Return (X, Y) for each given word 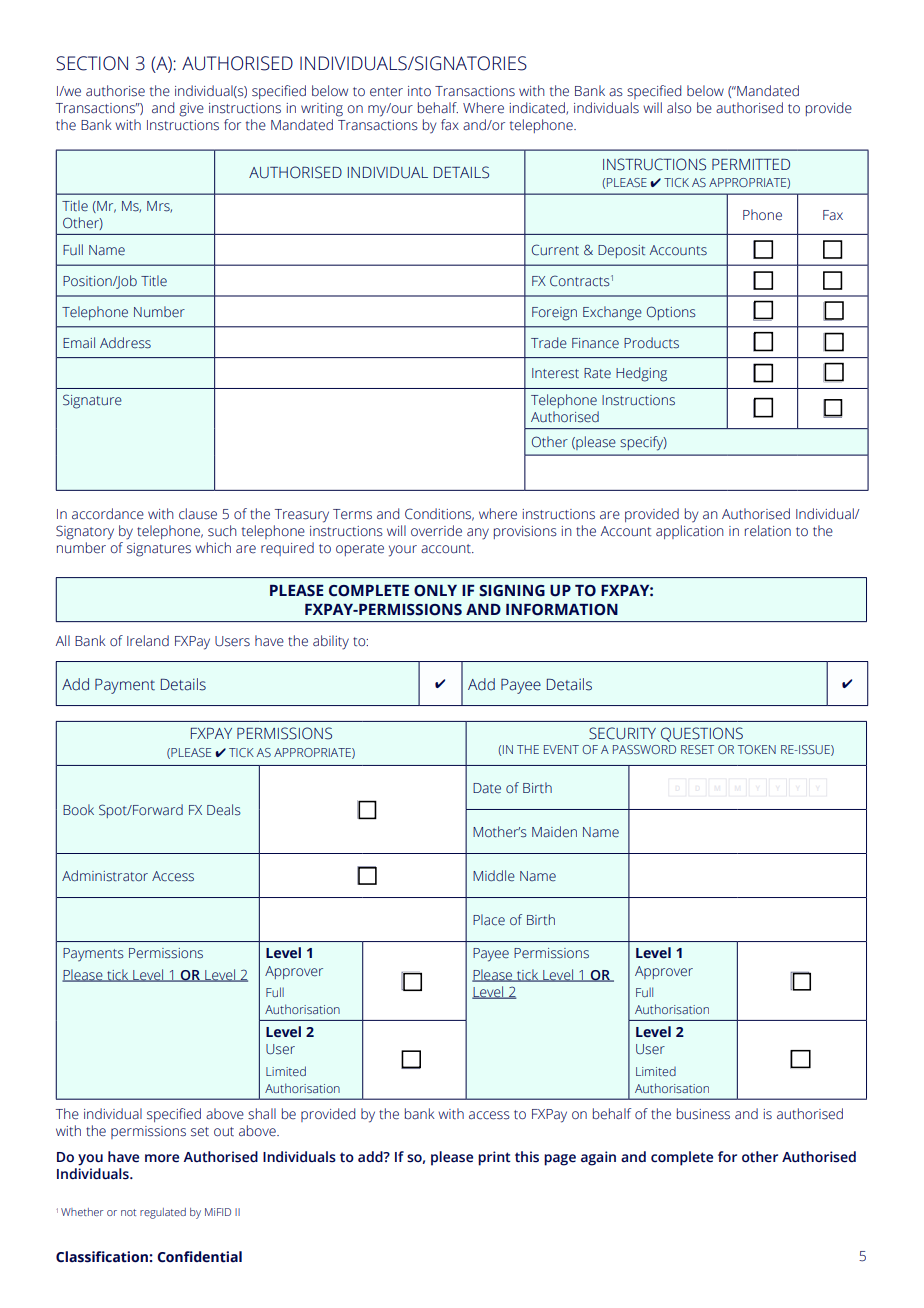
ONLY (435, 591)
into (419, 91)
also (679, 108)
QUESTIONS (702, 734)
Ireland (148, 641)
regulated (163, 1213)
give (191, 110)
